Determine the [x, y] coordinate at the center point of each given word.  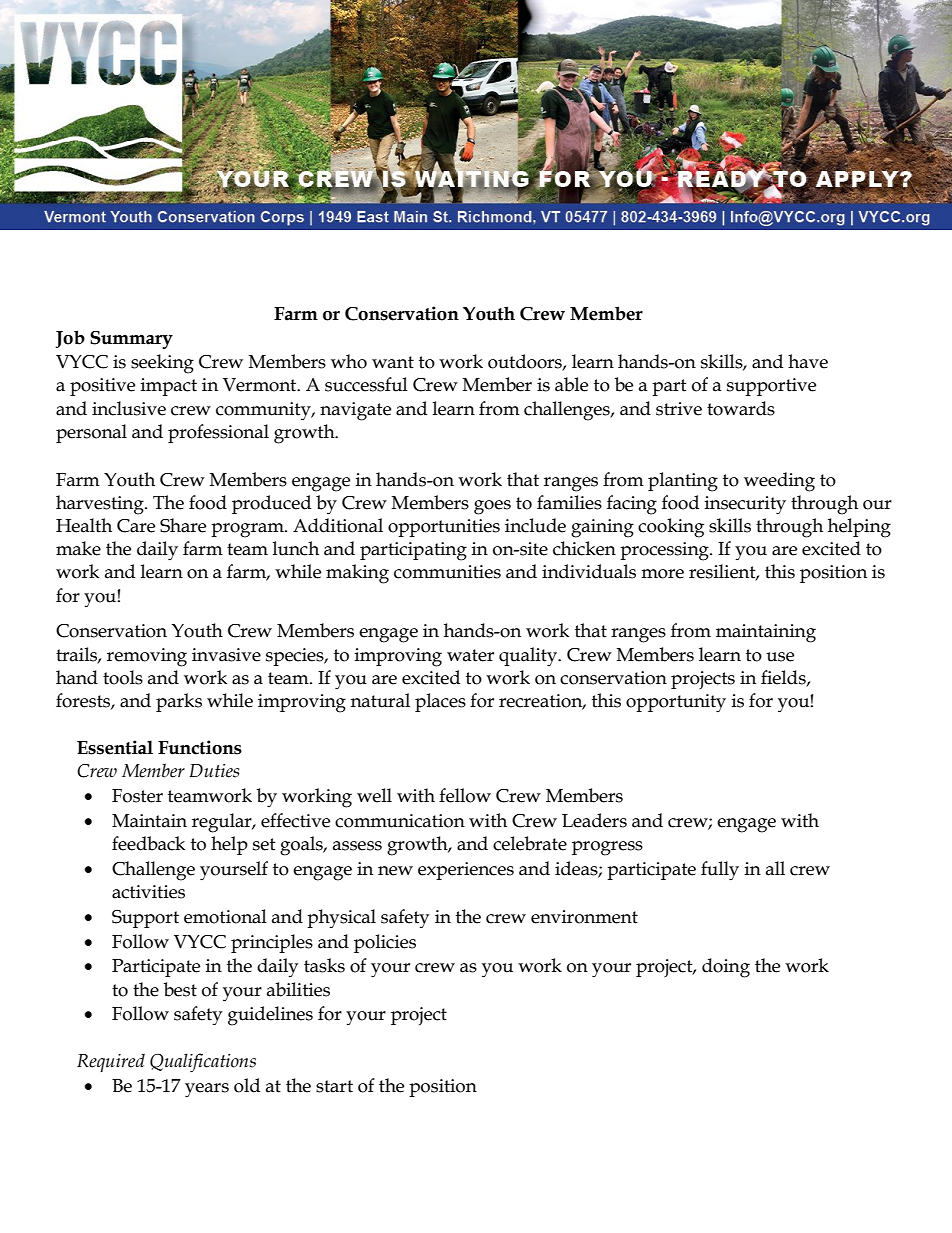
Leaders [594, 820]
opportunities [444, 528]
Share [183, 525]
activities [148, 892]
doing [726, 968]
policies [385, 943]
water [470, 655]
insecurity [745, 505]
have [808, 361]
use [780, 657]
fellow [465, 795]
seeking [162, 364]
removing [147, 657]
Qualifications [203, 1062]
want [393, 362]
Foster [137, 796]
